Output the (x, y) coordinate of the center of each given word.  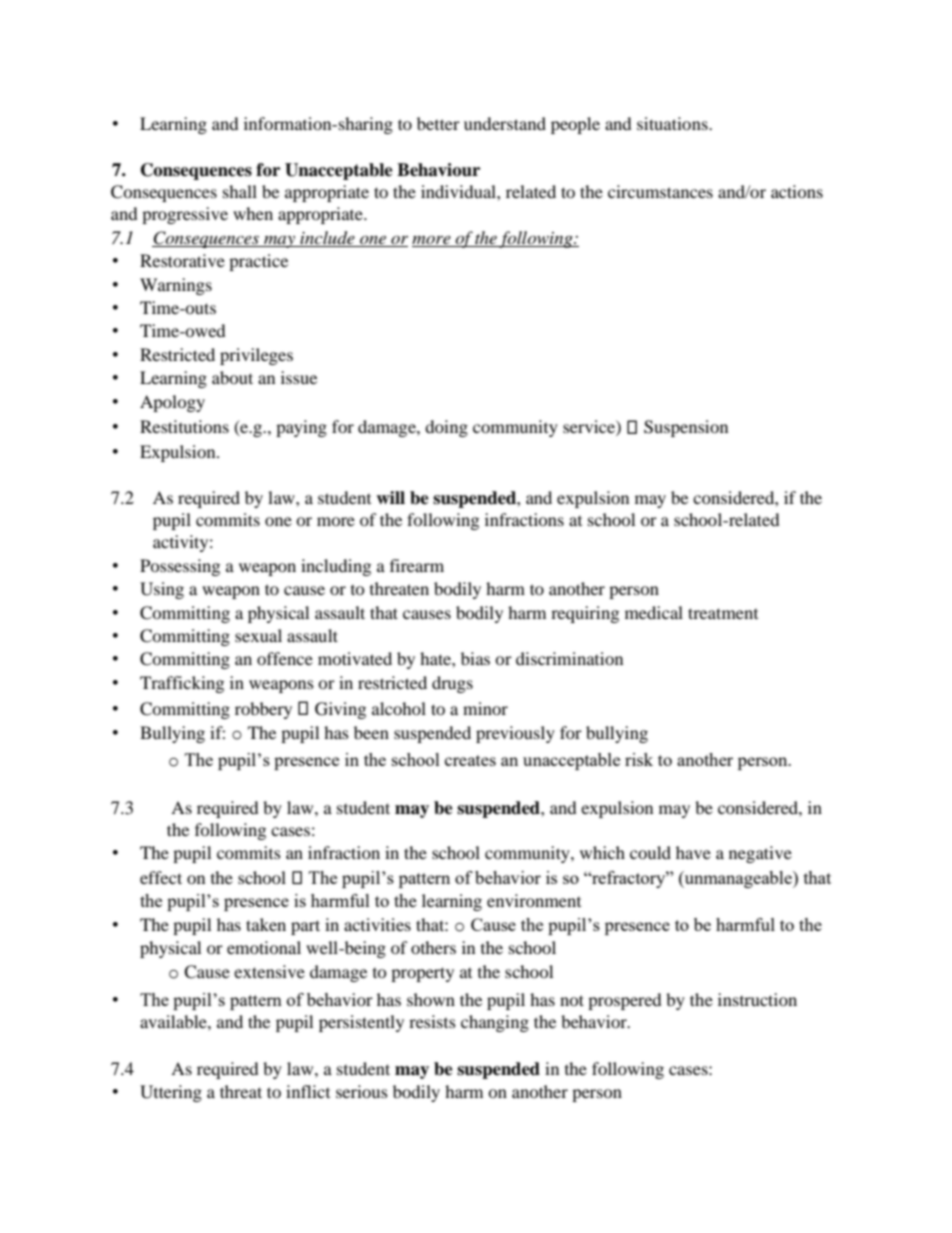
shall (240, 191)
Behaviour (438, 170)
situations (673, 123)
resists (432, 1021)
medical (654, 612)
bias (475, 658)
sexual (258, 635)
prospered (625, 1001)
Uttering (171, 1093)
